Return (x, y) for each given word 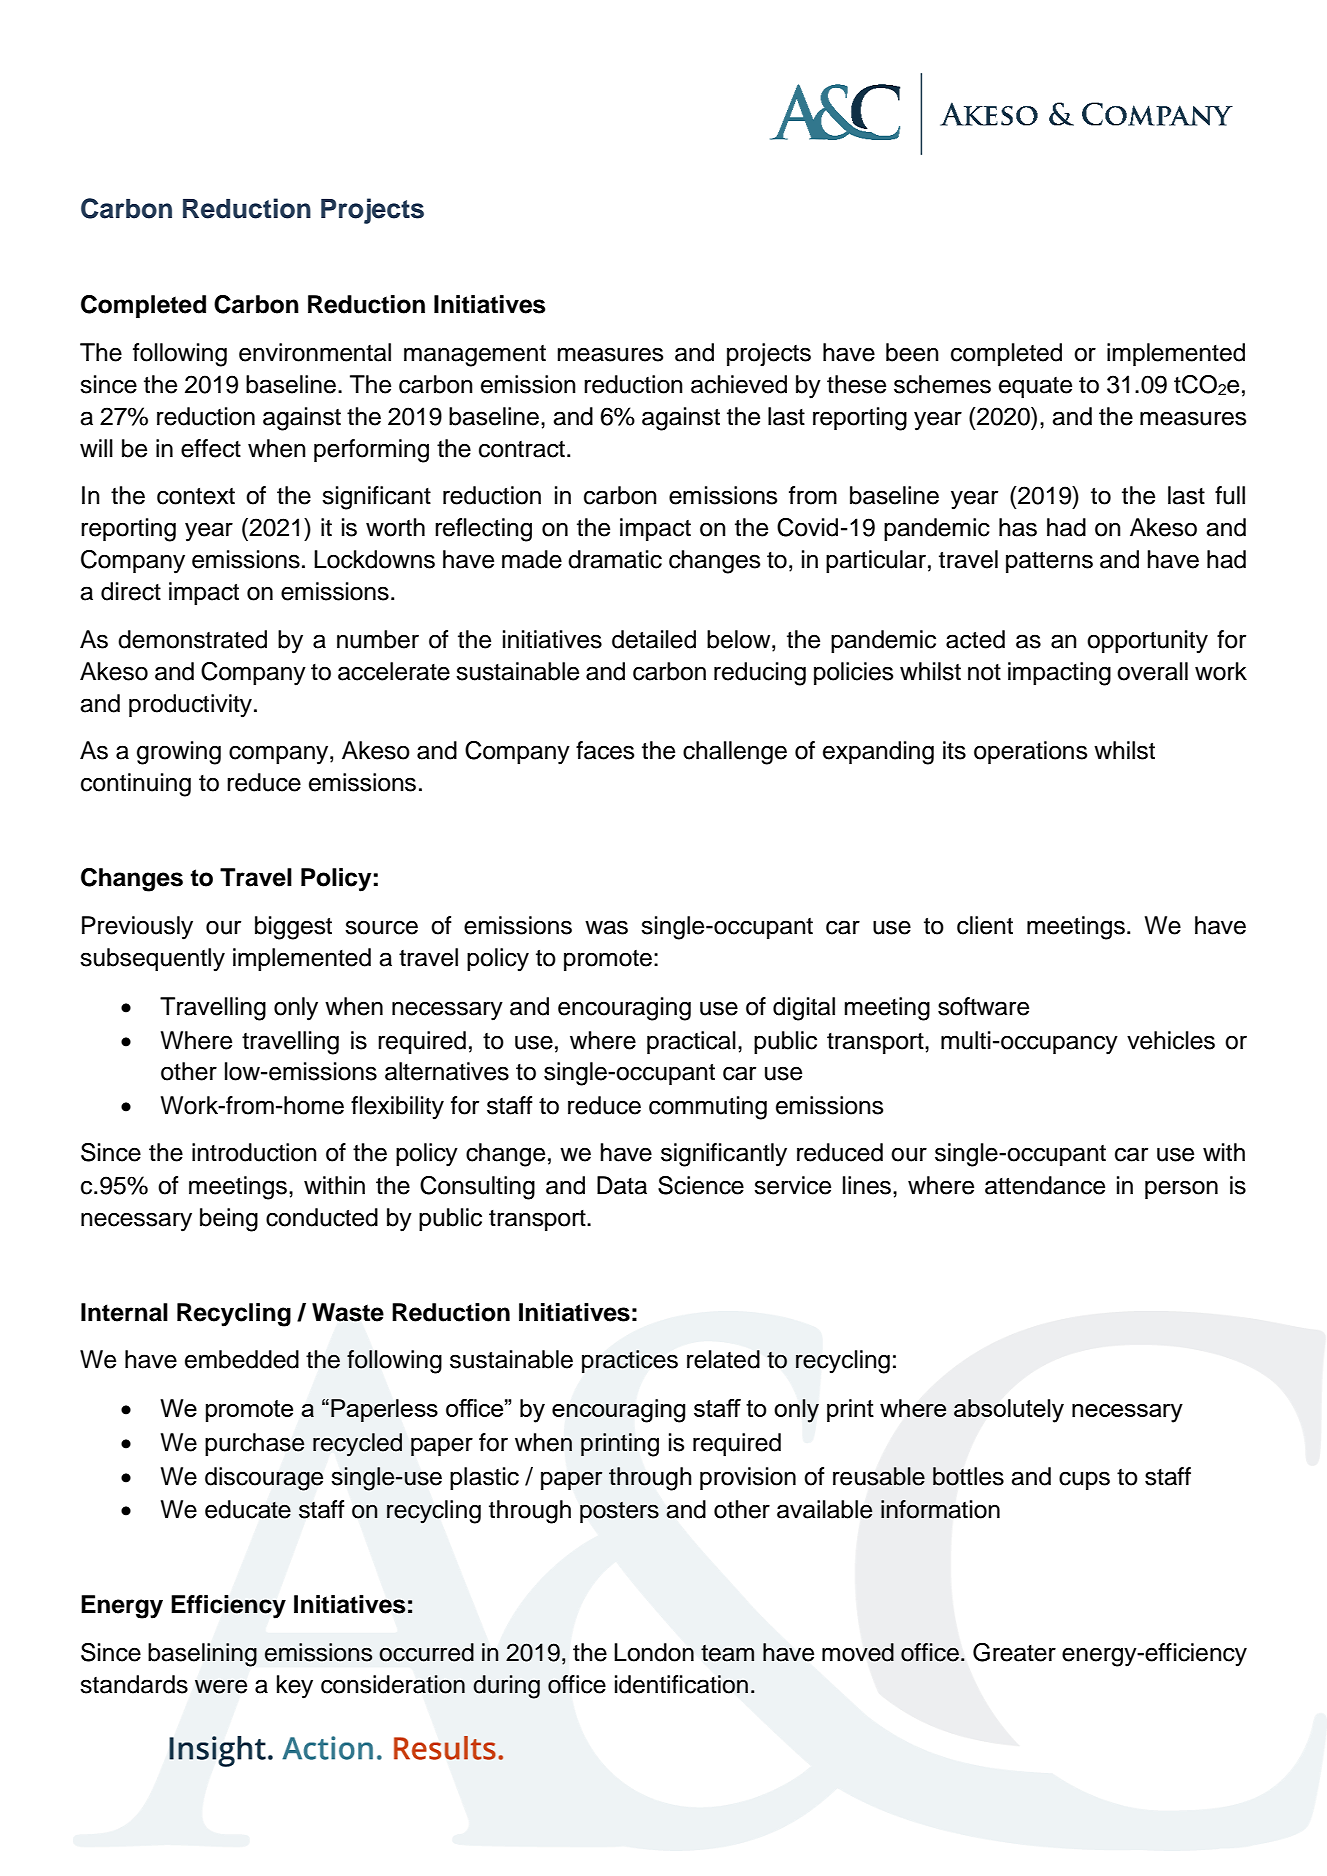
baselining (202, 1655)
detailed (654, 639)
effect (211, 448)
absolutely (1009, 1411)
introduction (254, 1152)
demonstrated (192, 639)
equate (1035, 387)
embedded (242, 1359)
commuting (708, 1108)
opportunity (1147, 642)
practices (630, 1361)
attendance (1045, 1185)
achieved (739, 384)
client (985, 925)
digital (804, 1009)
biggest (293, 928)
